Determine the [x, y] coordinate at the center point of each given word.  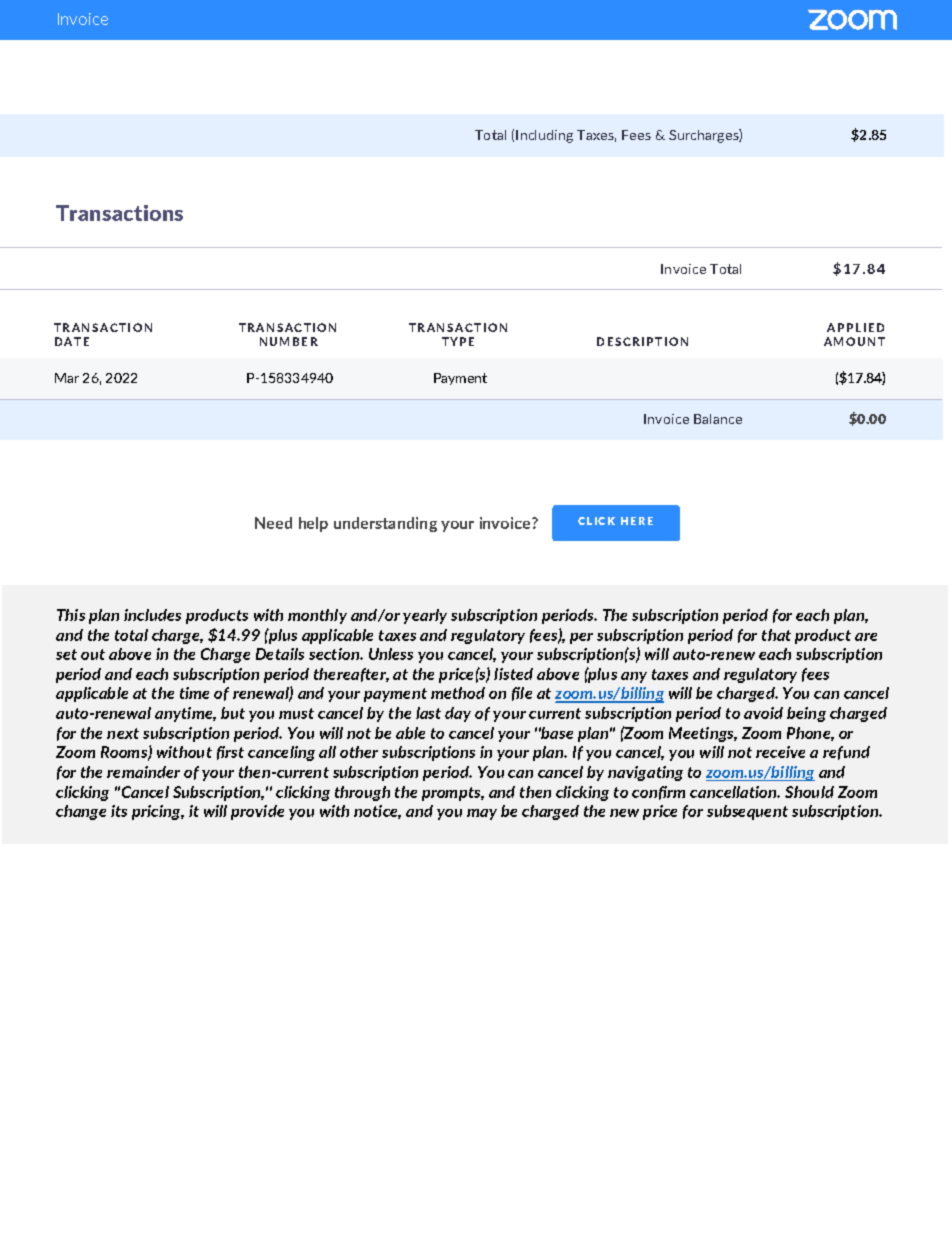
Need [273, 523]
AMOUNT [854, 341]
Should [809, 792]
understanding [385, 524]
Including [544, 136]
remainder [143, 772]
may [482, 814]
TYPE [458, 341]
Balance [718, 419]
